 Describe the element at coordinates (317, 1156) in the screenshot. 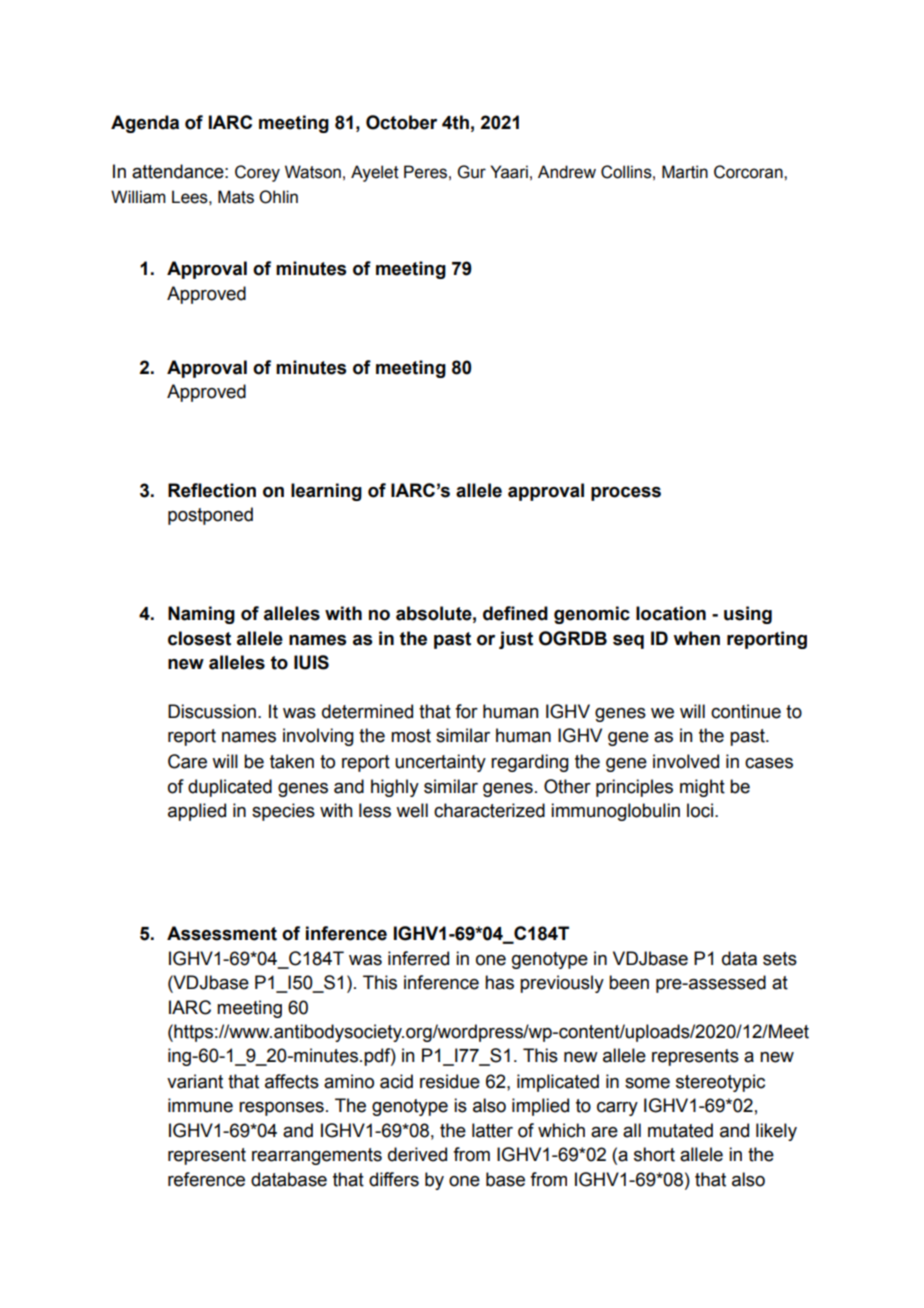

I see `rearrangements` at that location.
